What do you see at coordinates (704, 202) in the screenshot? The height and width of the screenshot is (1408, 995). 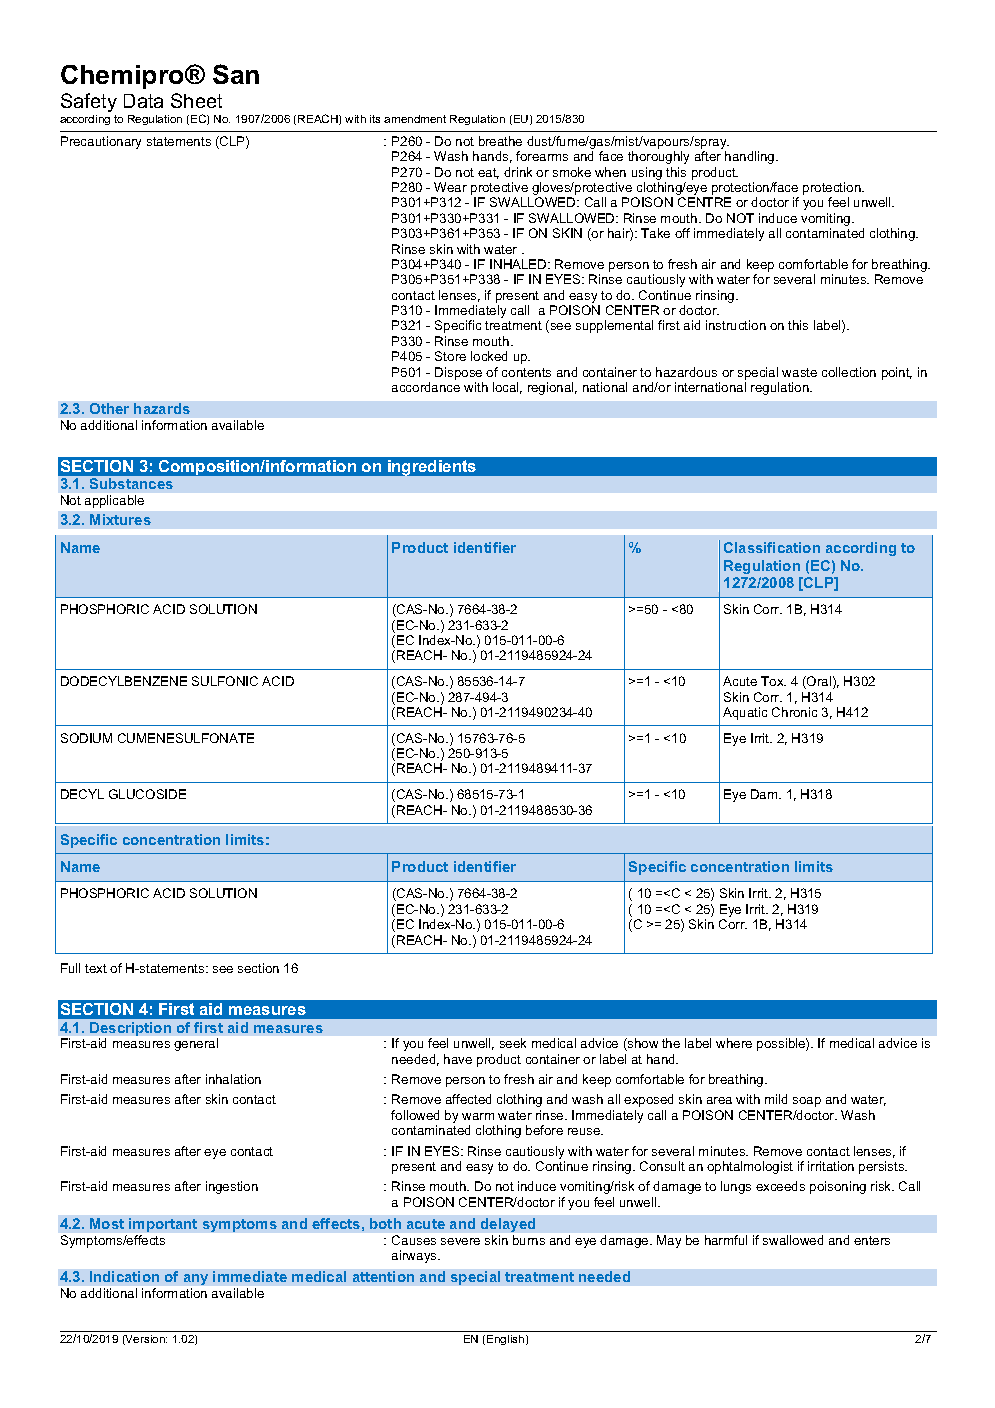 I see `CENTRE` at bounding box center [704, 202].
